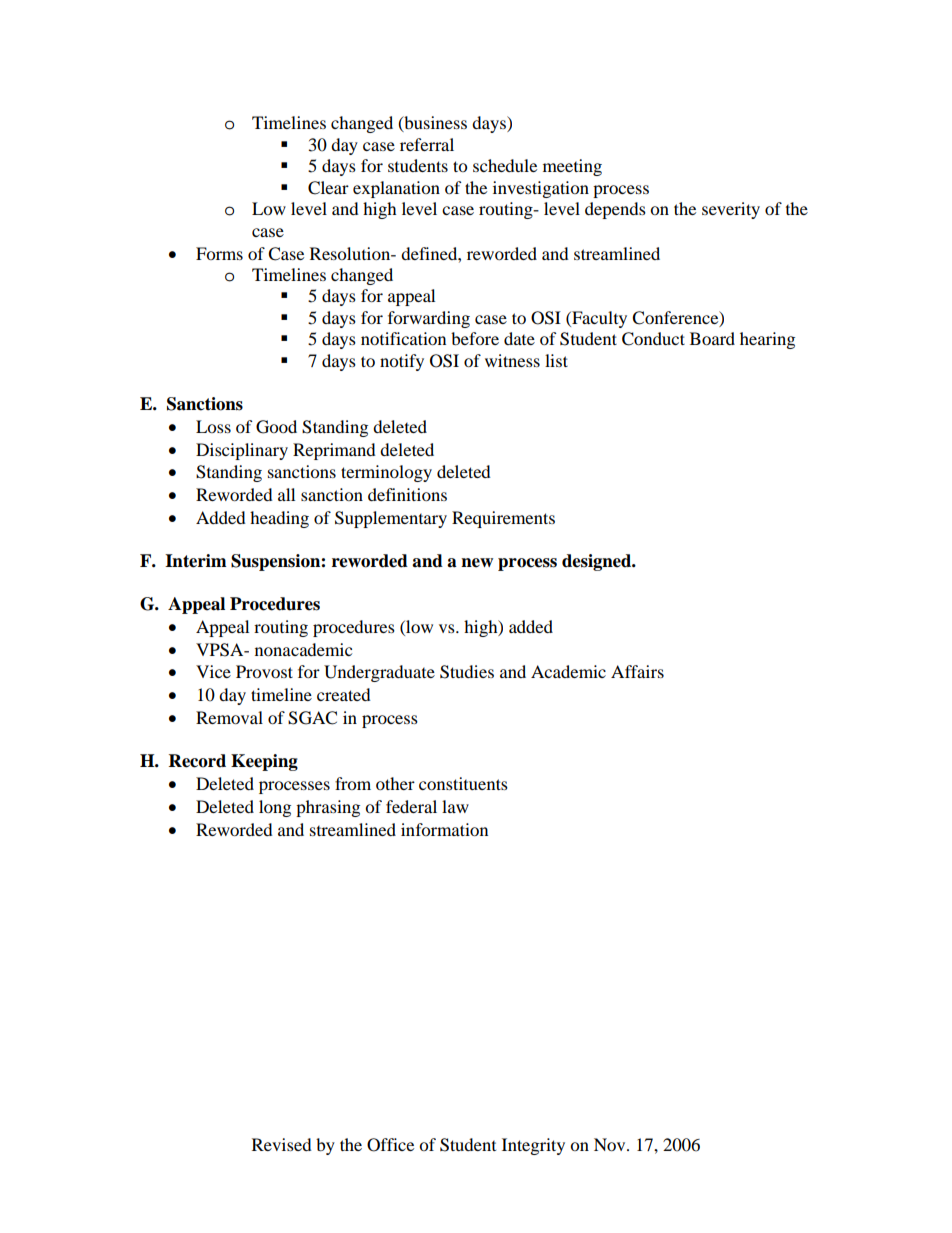 This document has height=1233, width=952. What do you see at coordinates (598, 562) in the document?
I see `designed` at bounding box center [598, 562].
